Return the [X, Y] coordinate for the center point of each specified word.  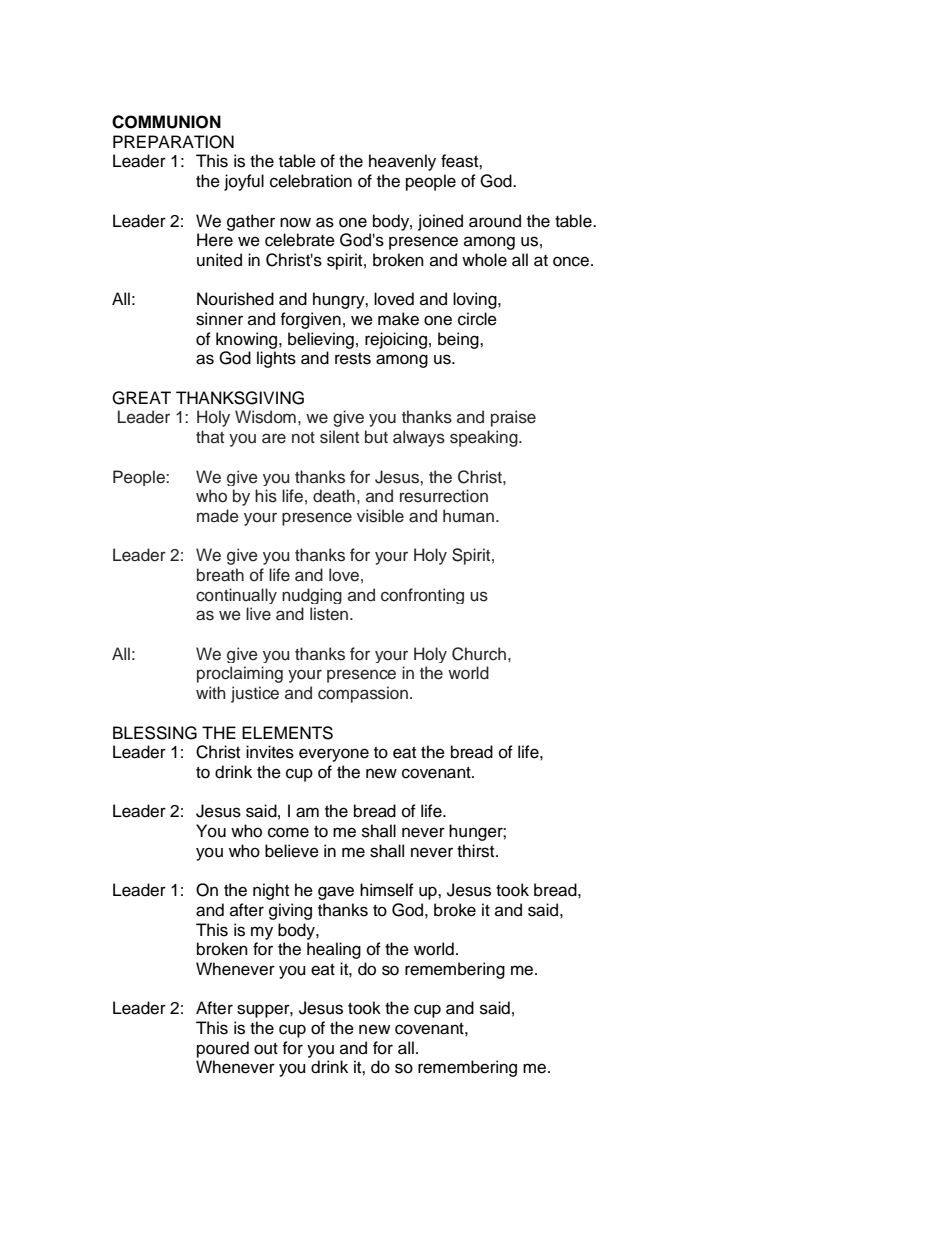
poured [223, 1049]
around [495, 221]
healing [334, 950]
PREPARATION [173, 142]
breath [220, 575]
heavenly [402, 162]
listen [330, 614]
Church [479, 654]
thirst [477, 851]
